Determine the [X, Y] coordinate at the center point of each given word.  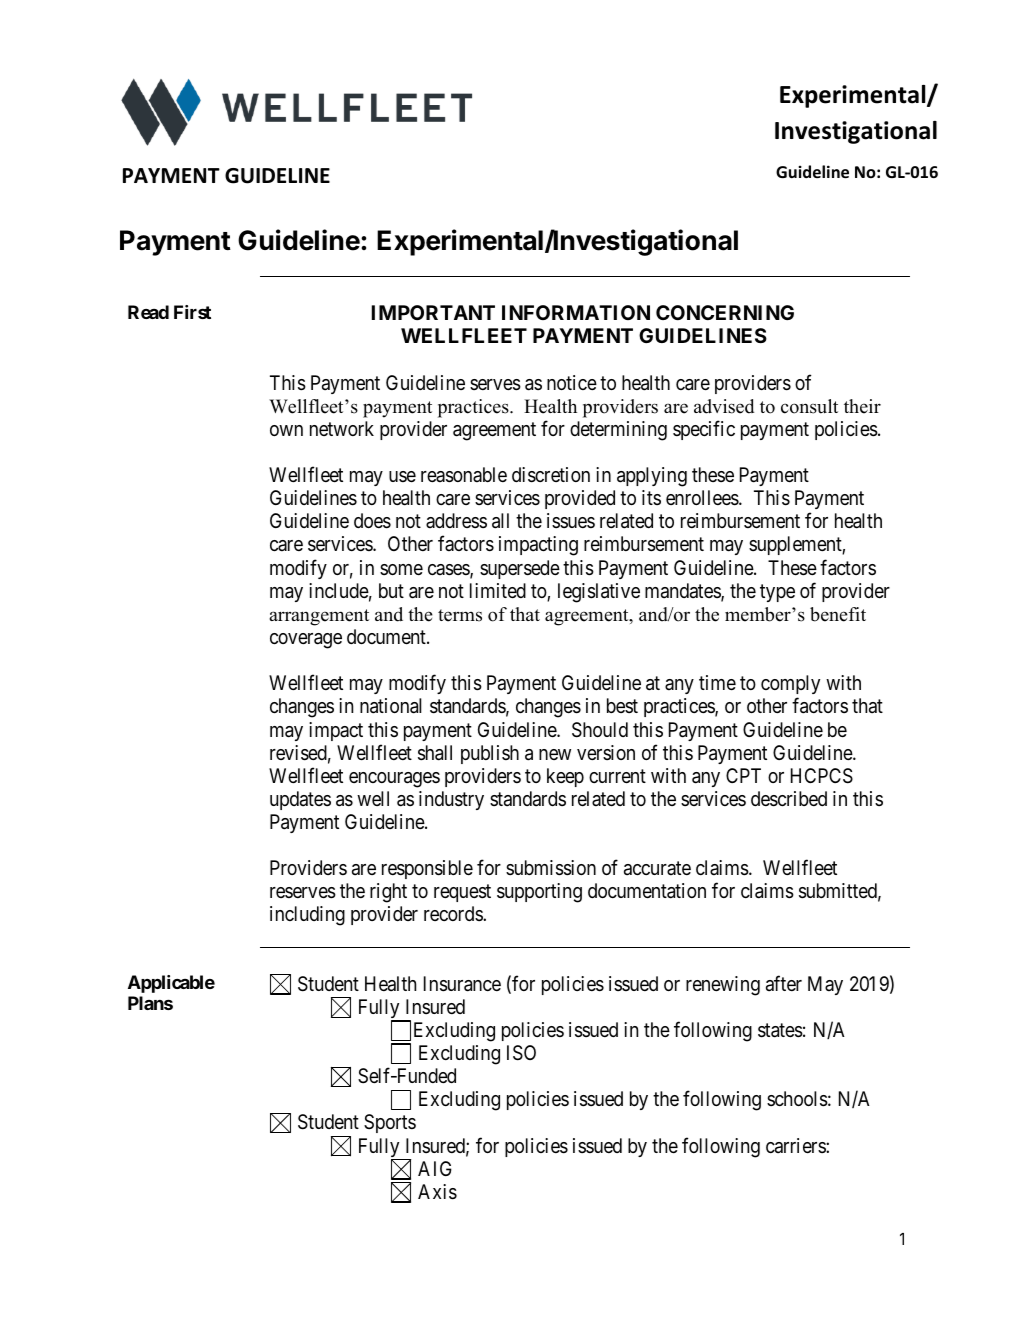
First [192, 312]
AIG [435, 1168]
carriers [796, 1146]
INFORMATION [576, 312]
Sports [390, 1123]
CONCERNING [725, 312]
